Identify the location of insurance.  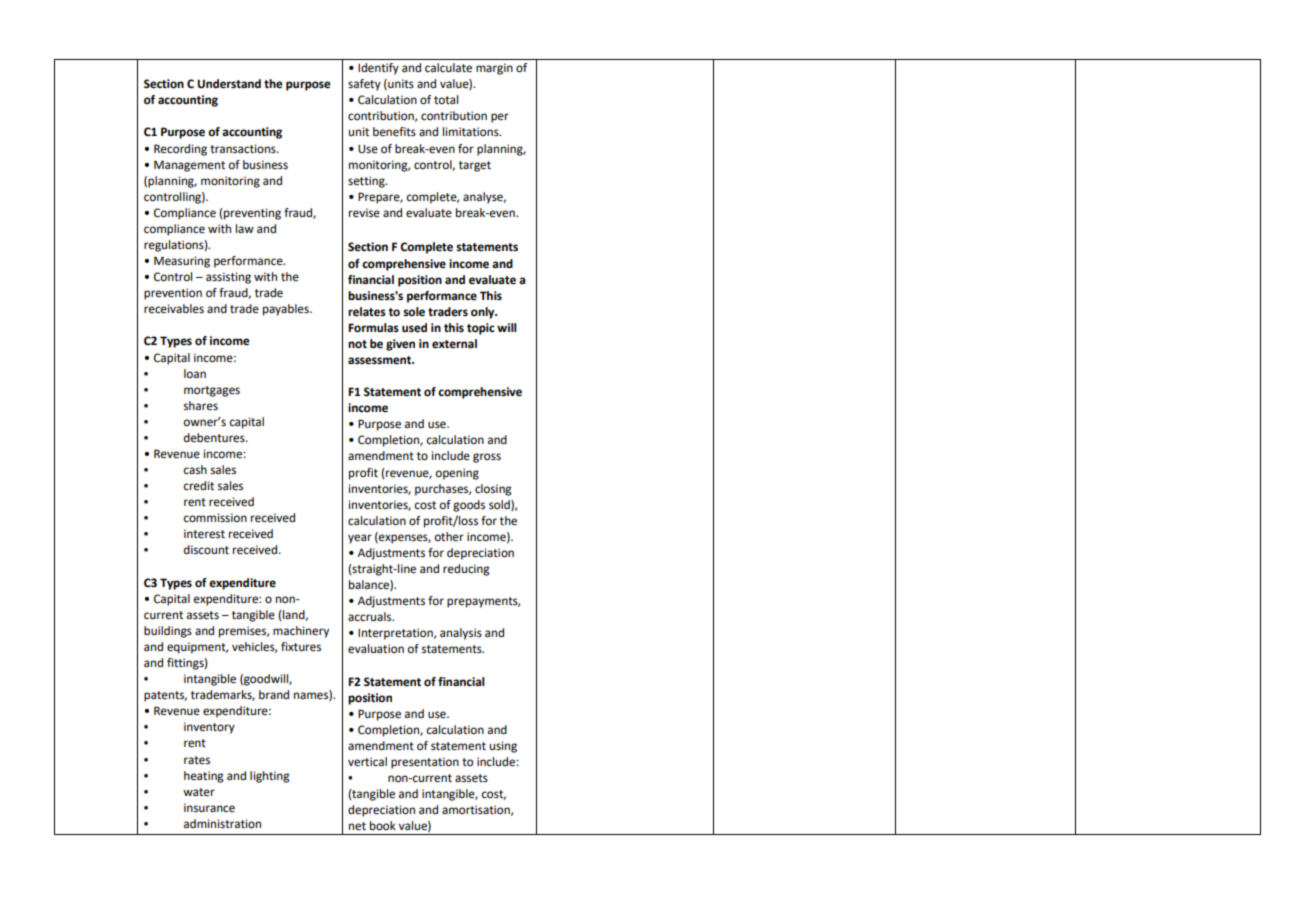
(209, 808).
